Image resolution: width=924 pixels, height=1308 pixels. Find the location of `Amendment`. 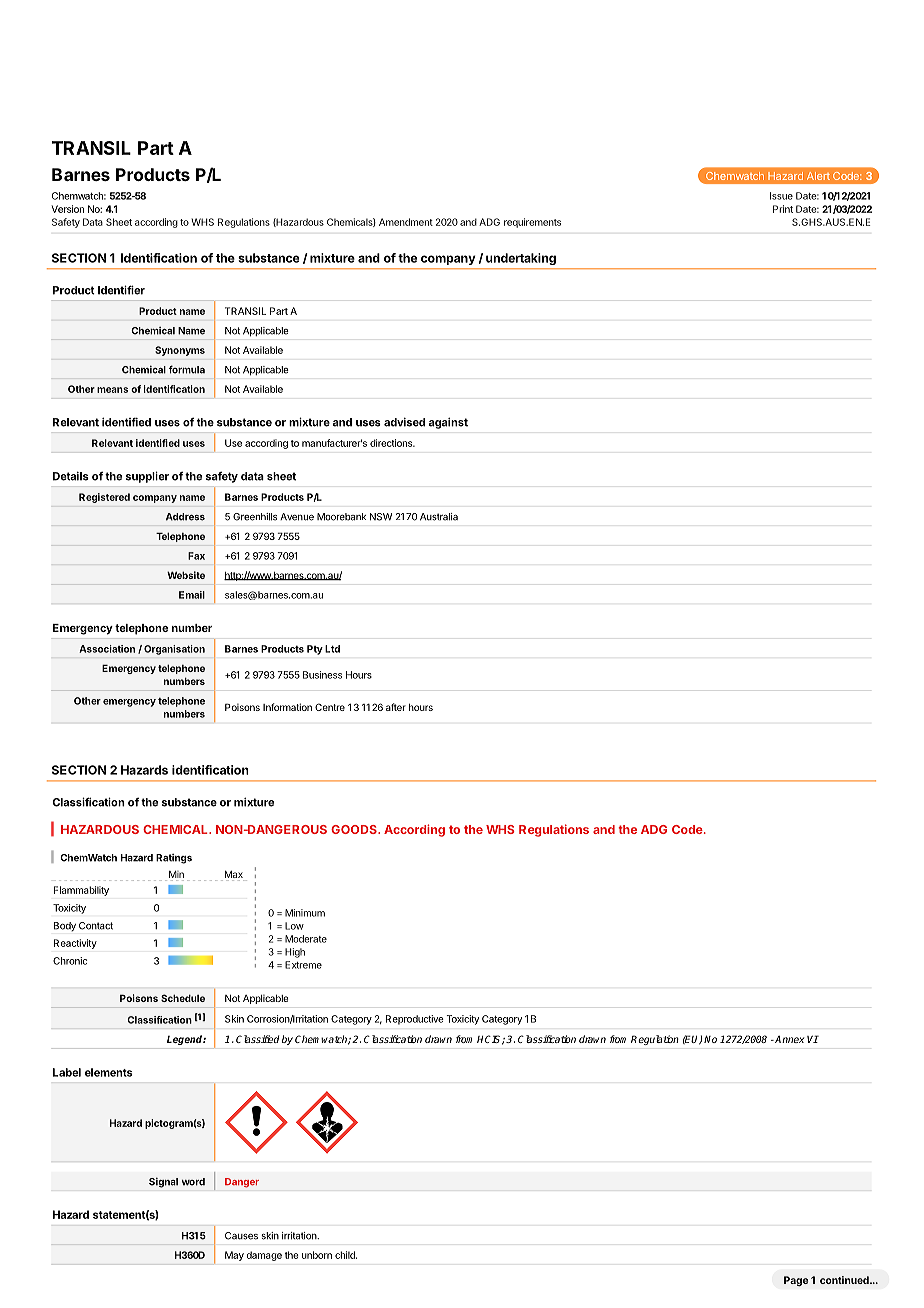

Amendment is located at coordinates (406, 222).
